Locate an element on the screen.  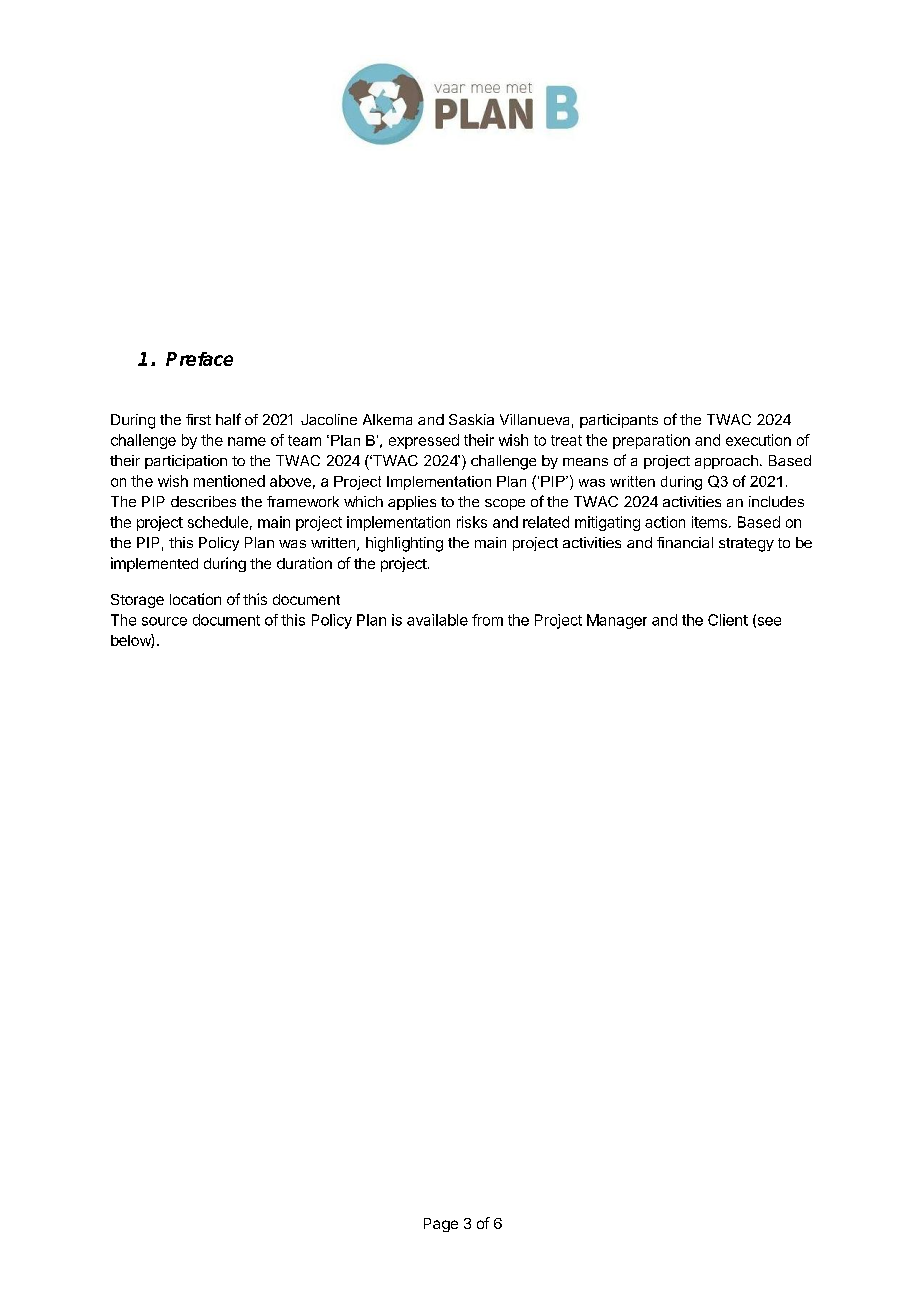
source is located at coordinates (164, 621).
